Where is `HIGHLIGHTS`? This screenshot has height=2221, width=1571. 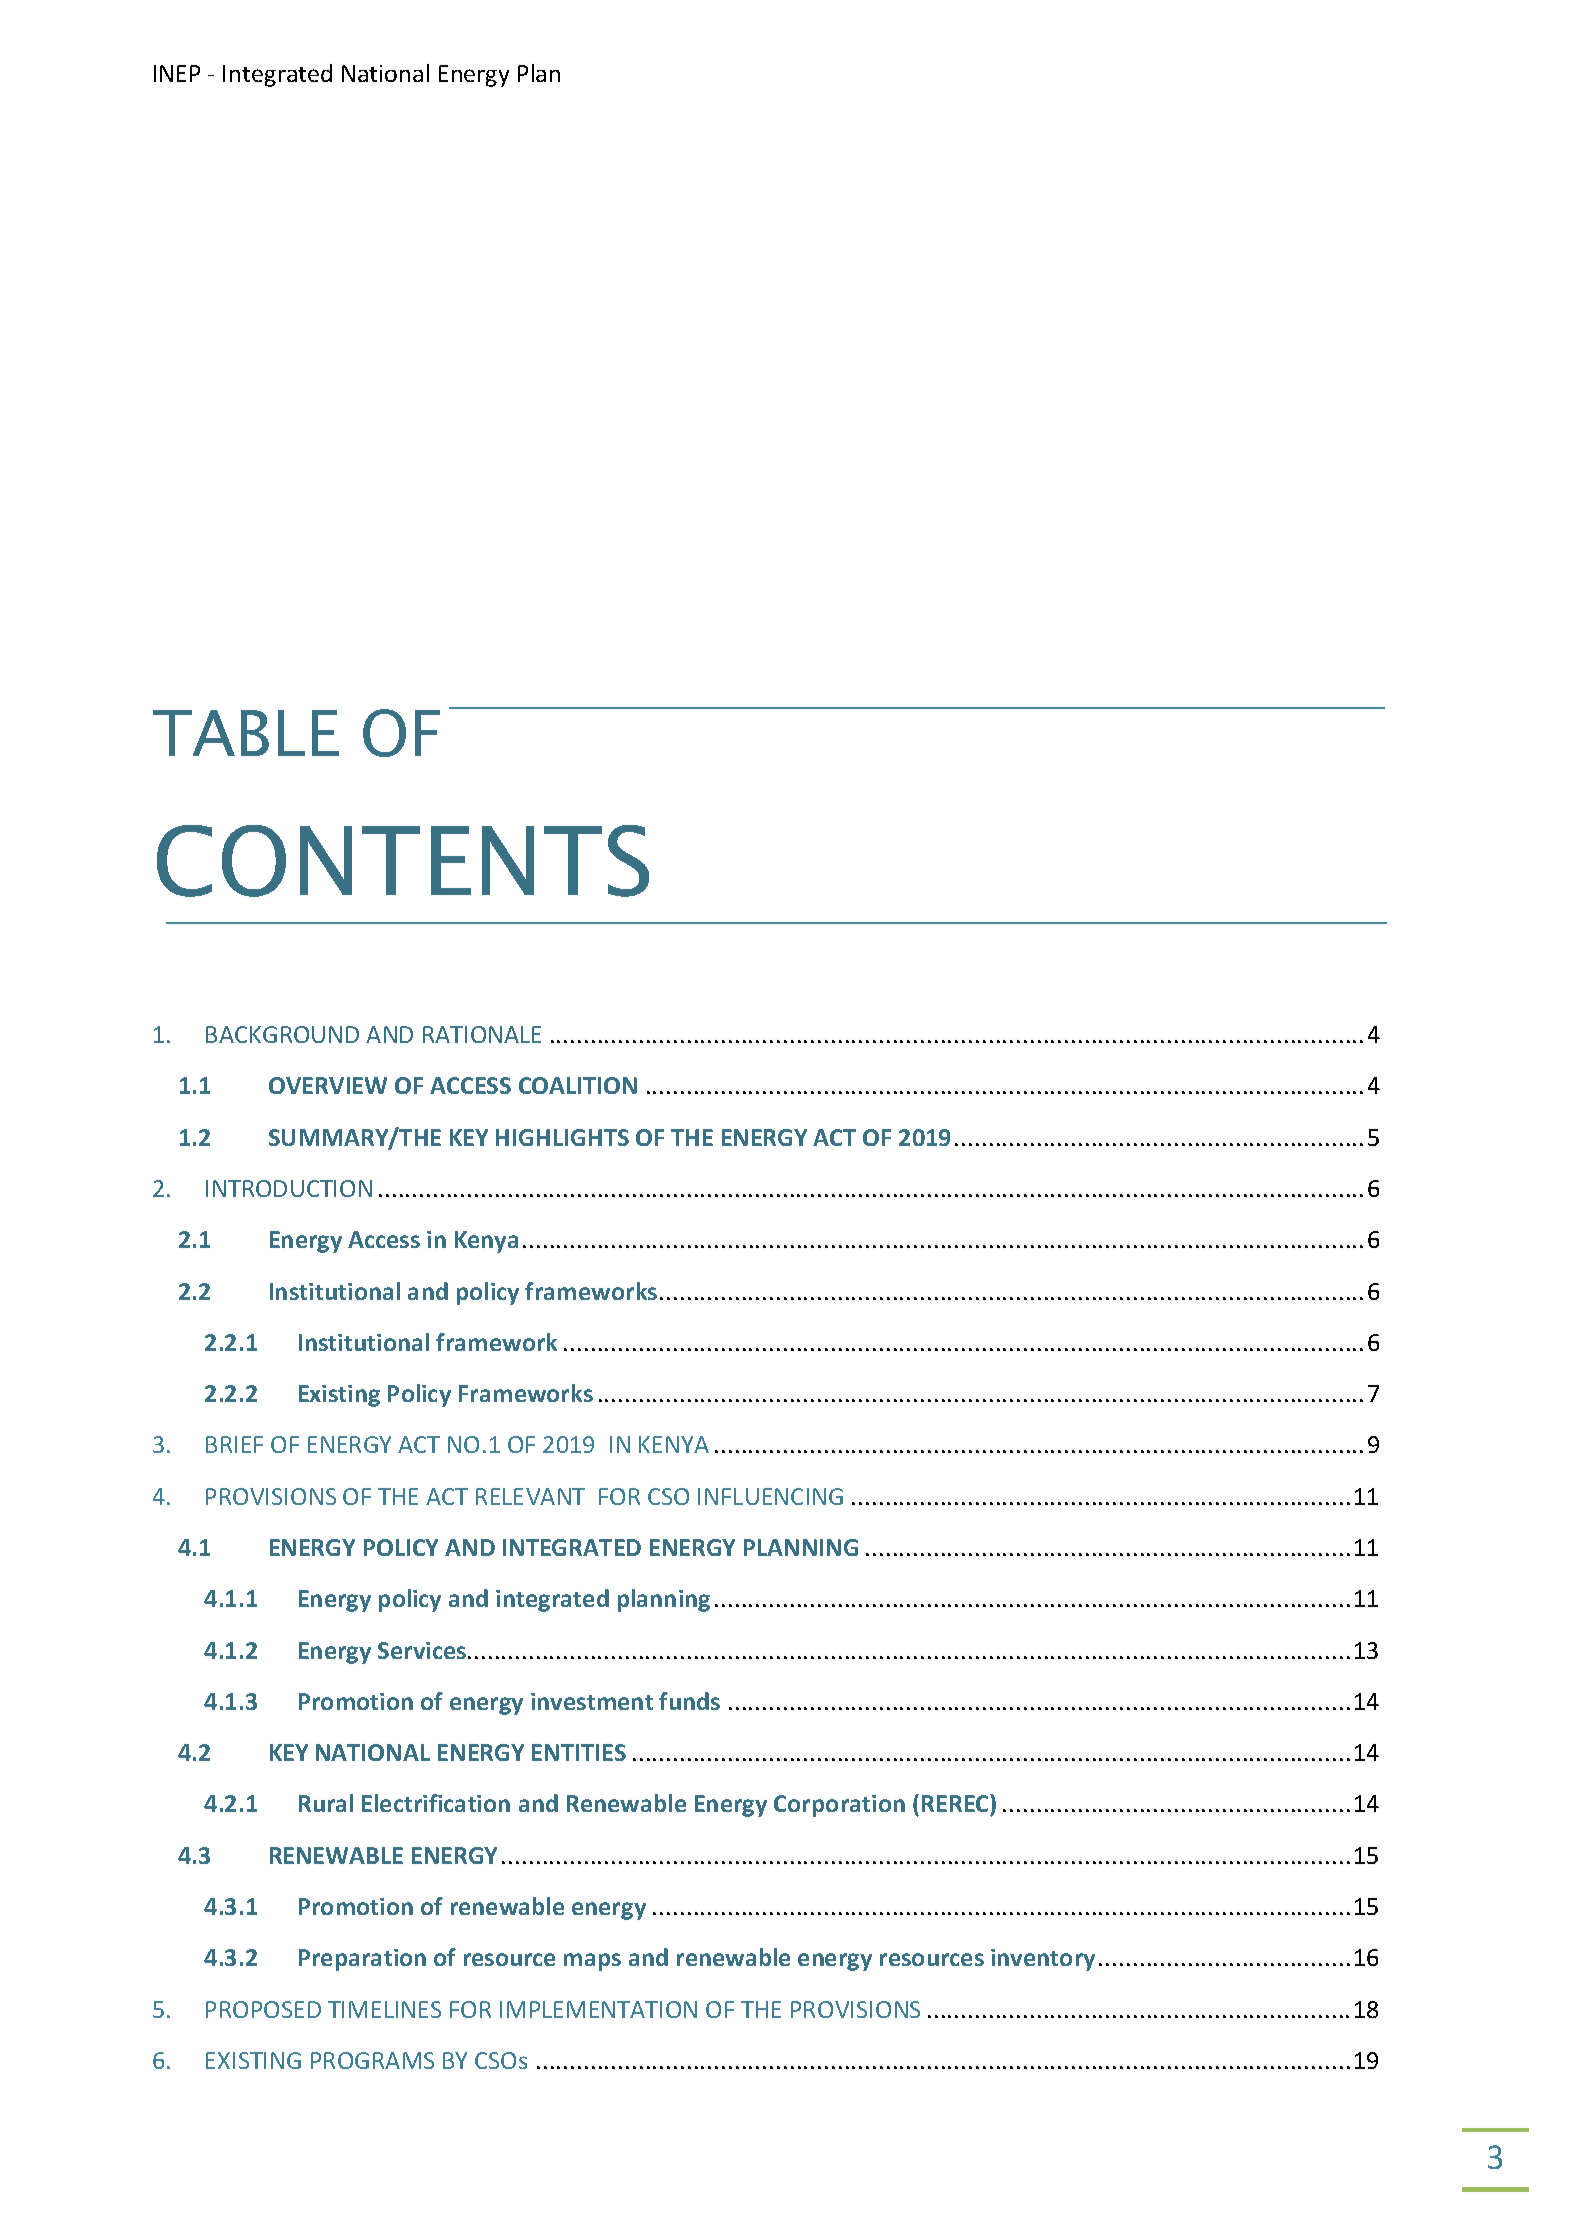 HIGHLIGHTS is located at coordinates (562, 1137).
